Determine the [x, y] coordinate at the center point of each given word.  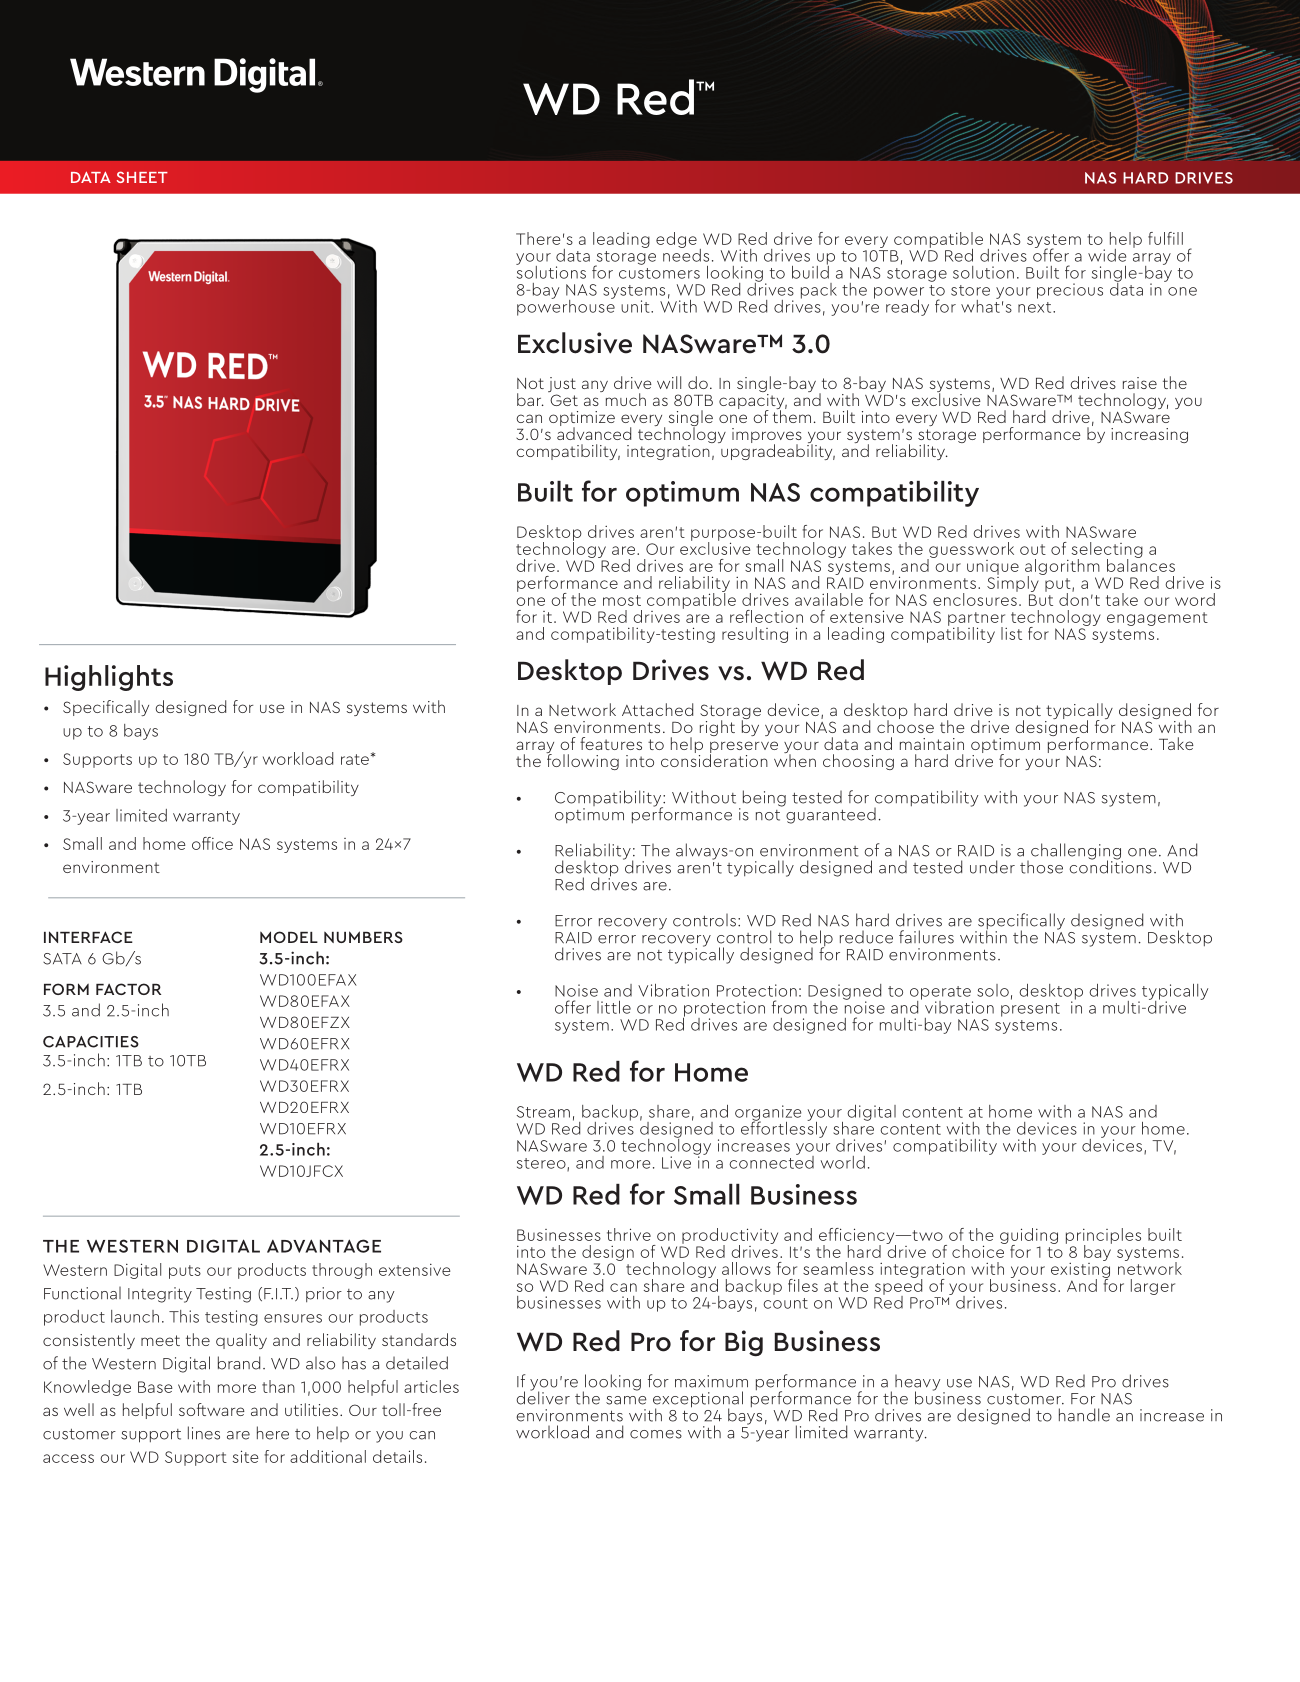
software [212, 1409]
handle [1084, 1415]
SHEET [142, 177]
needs [686, 254]
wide [1107, 255]
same [626, 1400]
